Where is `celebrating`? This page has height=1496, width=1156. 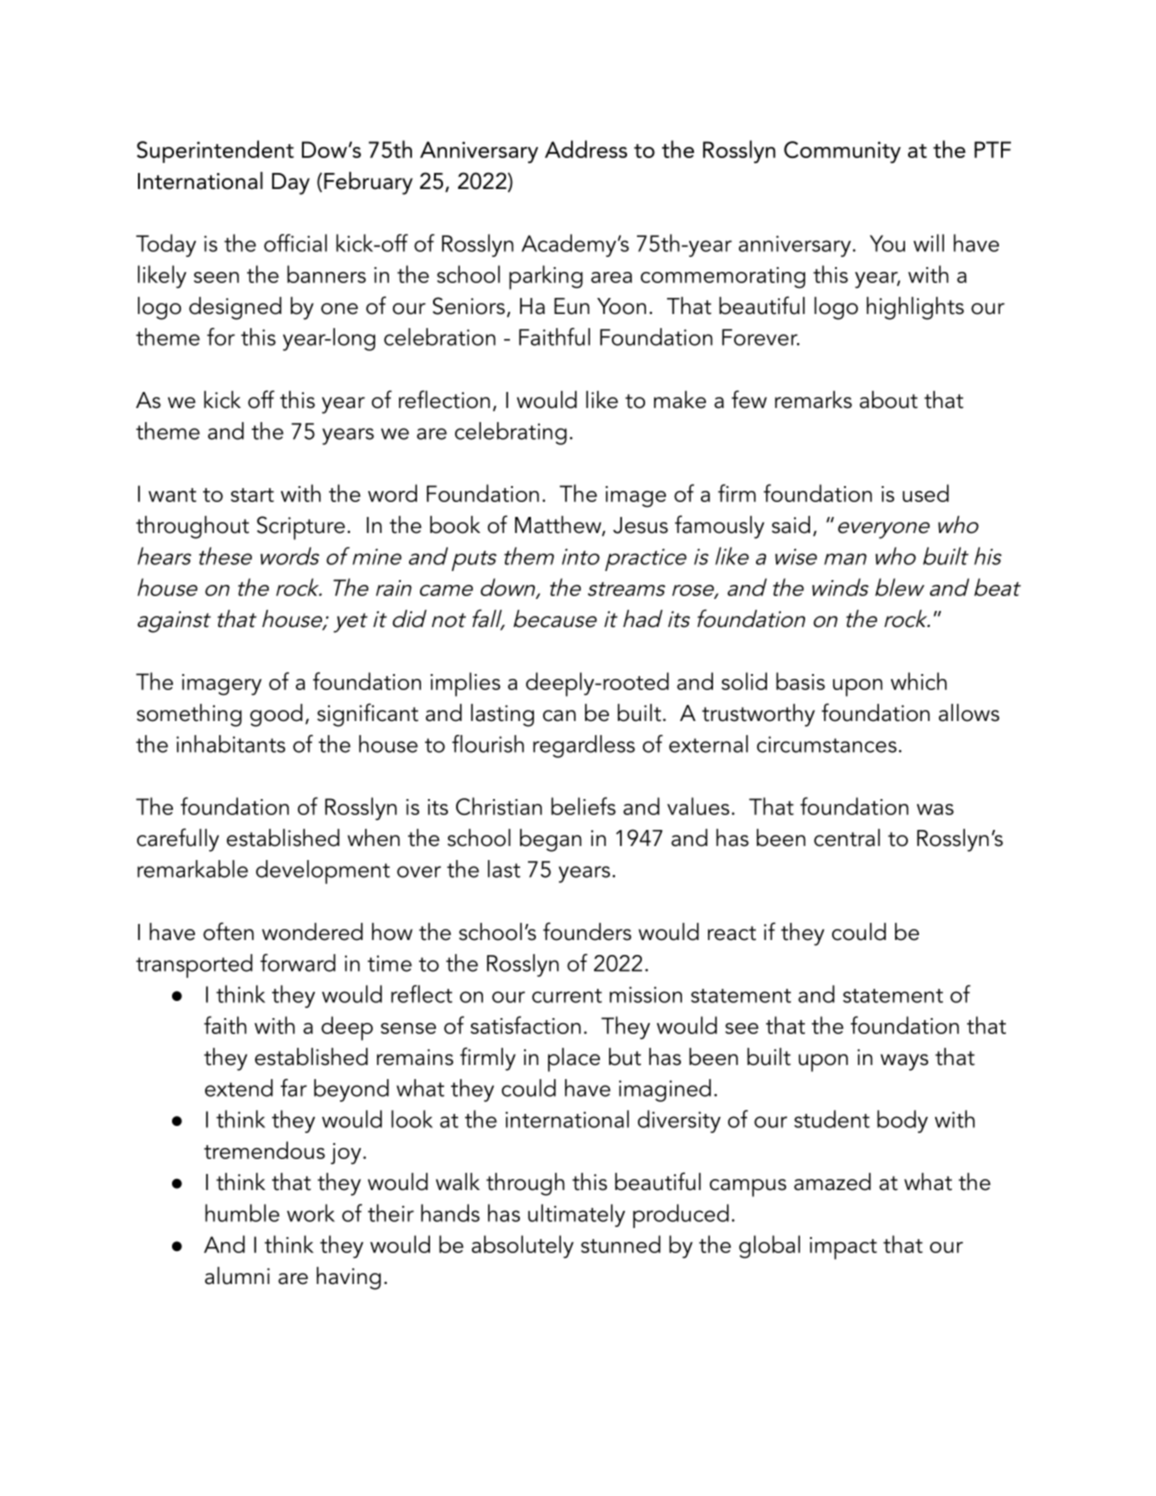 celebrating is located at coordinates (511, 433).
